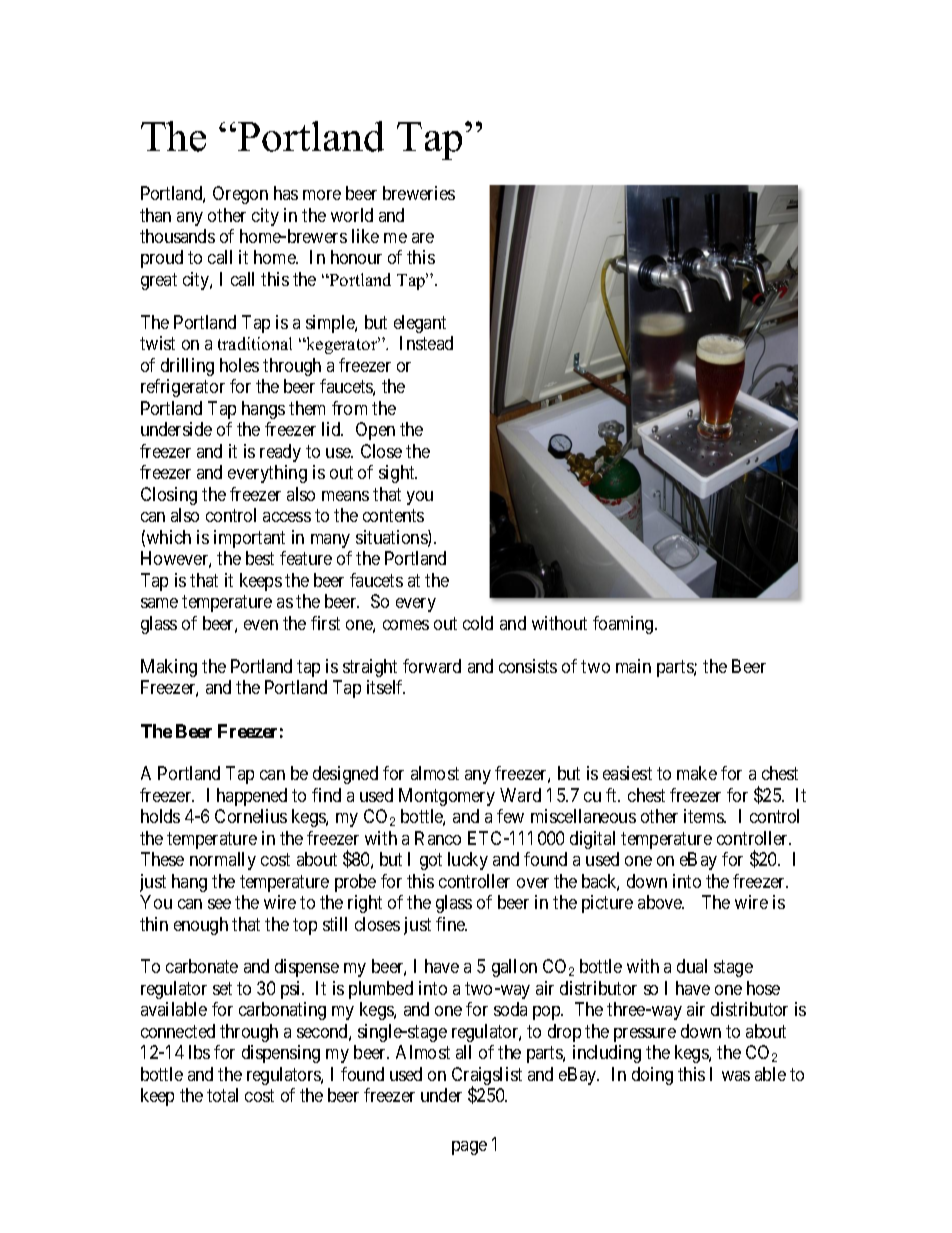 The height and width of the screenshot is (1233, 952). What do you see at coordinates (252, 797) in the screenshot?
I see `happened` at bounding box center [252, 797].
